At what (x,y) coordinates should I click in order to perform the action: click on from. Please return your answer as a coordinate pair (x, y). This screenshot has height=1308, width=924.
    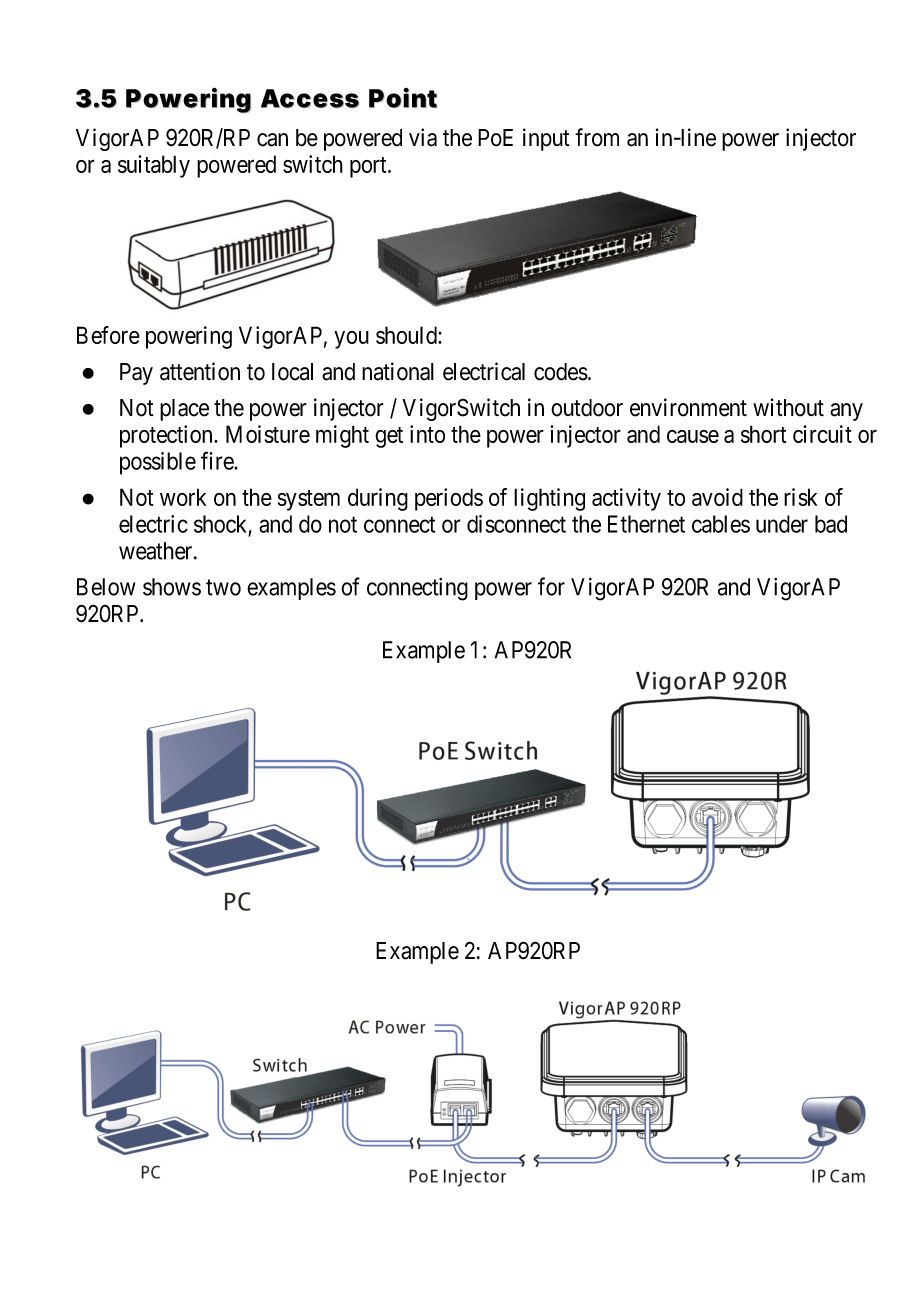
    Looking at the image, I should click on (597, 137).
